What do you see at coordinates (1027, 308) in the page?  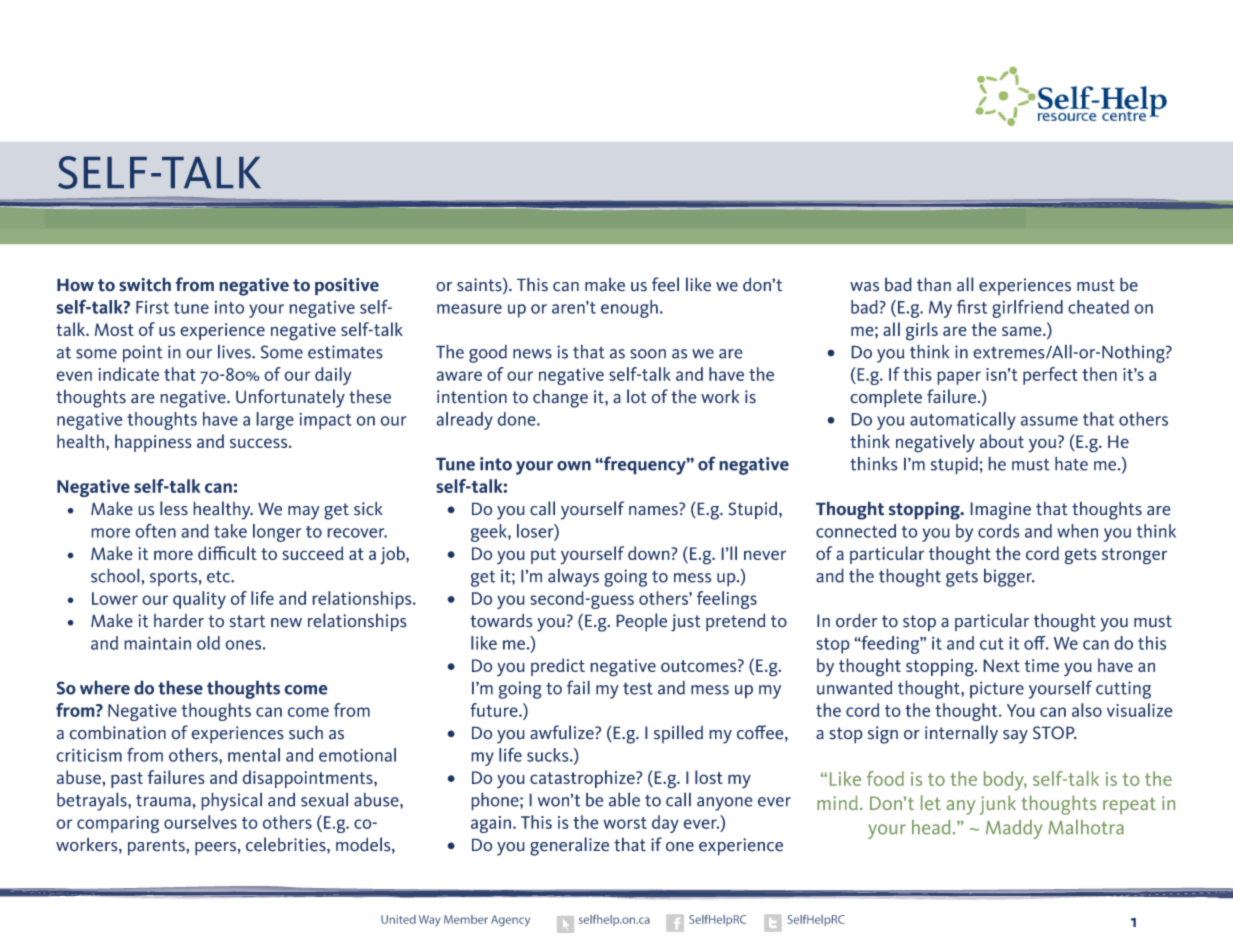 I see `girlfriend` at bounding box center [1027, 308].
